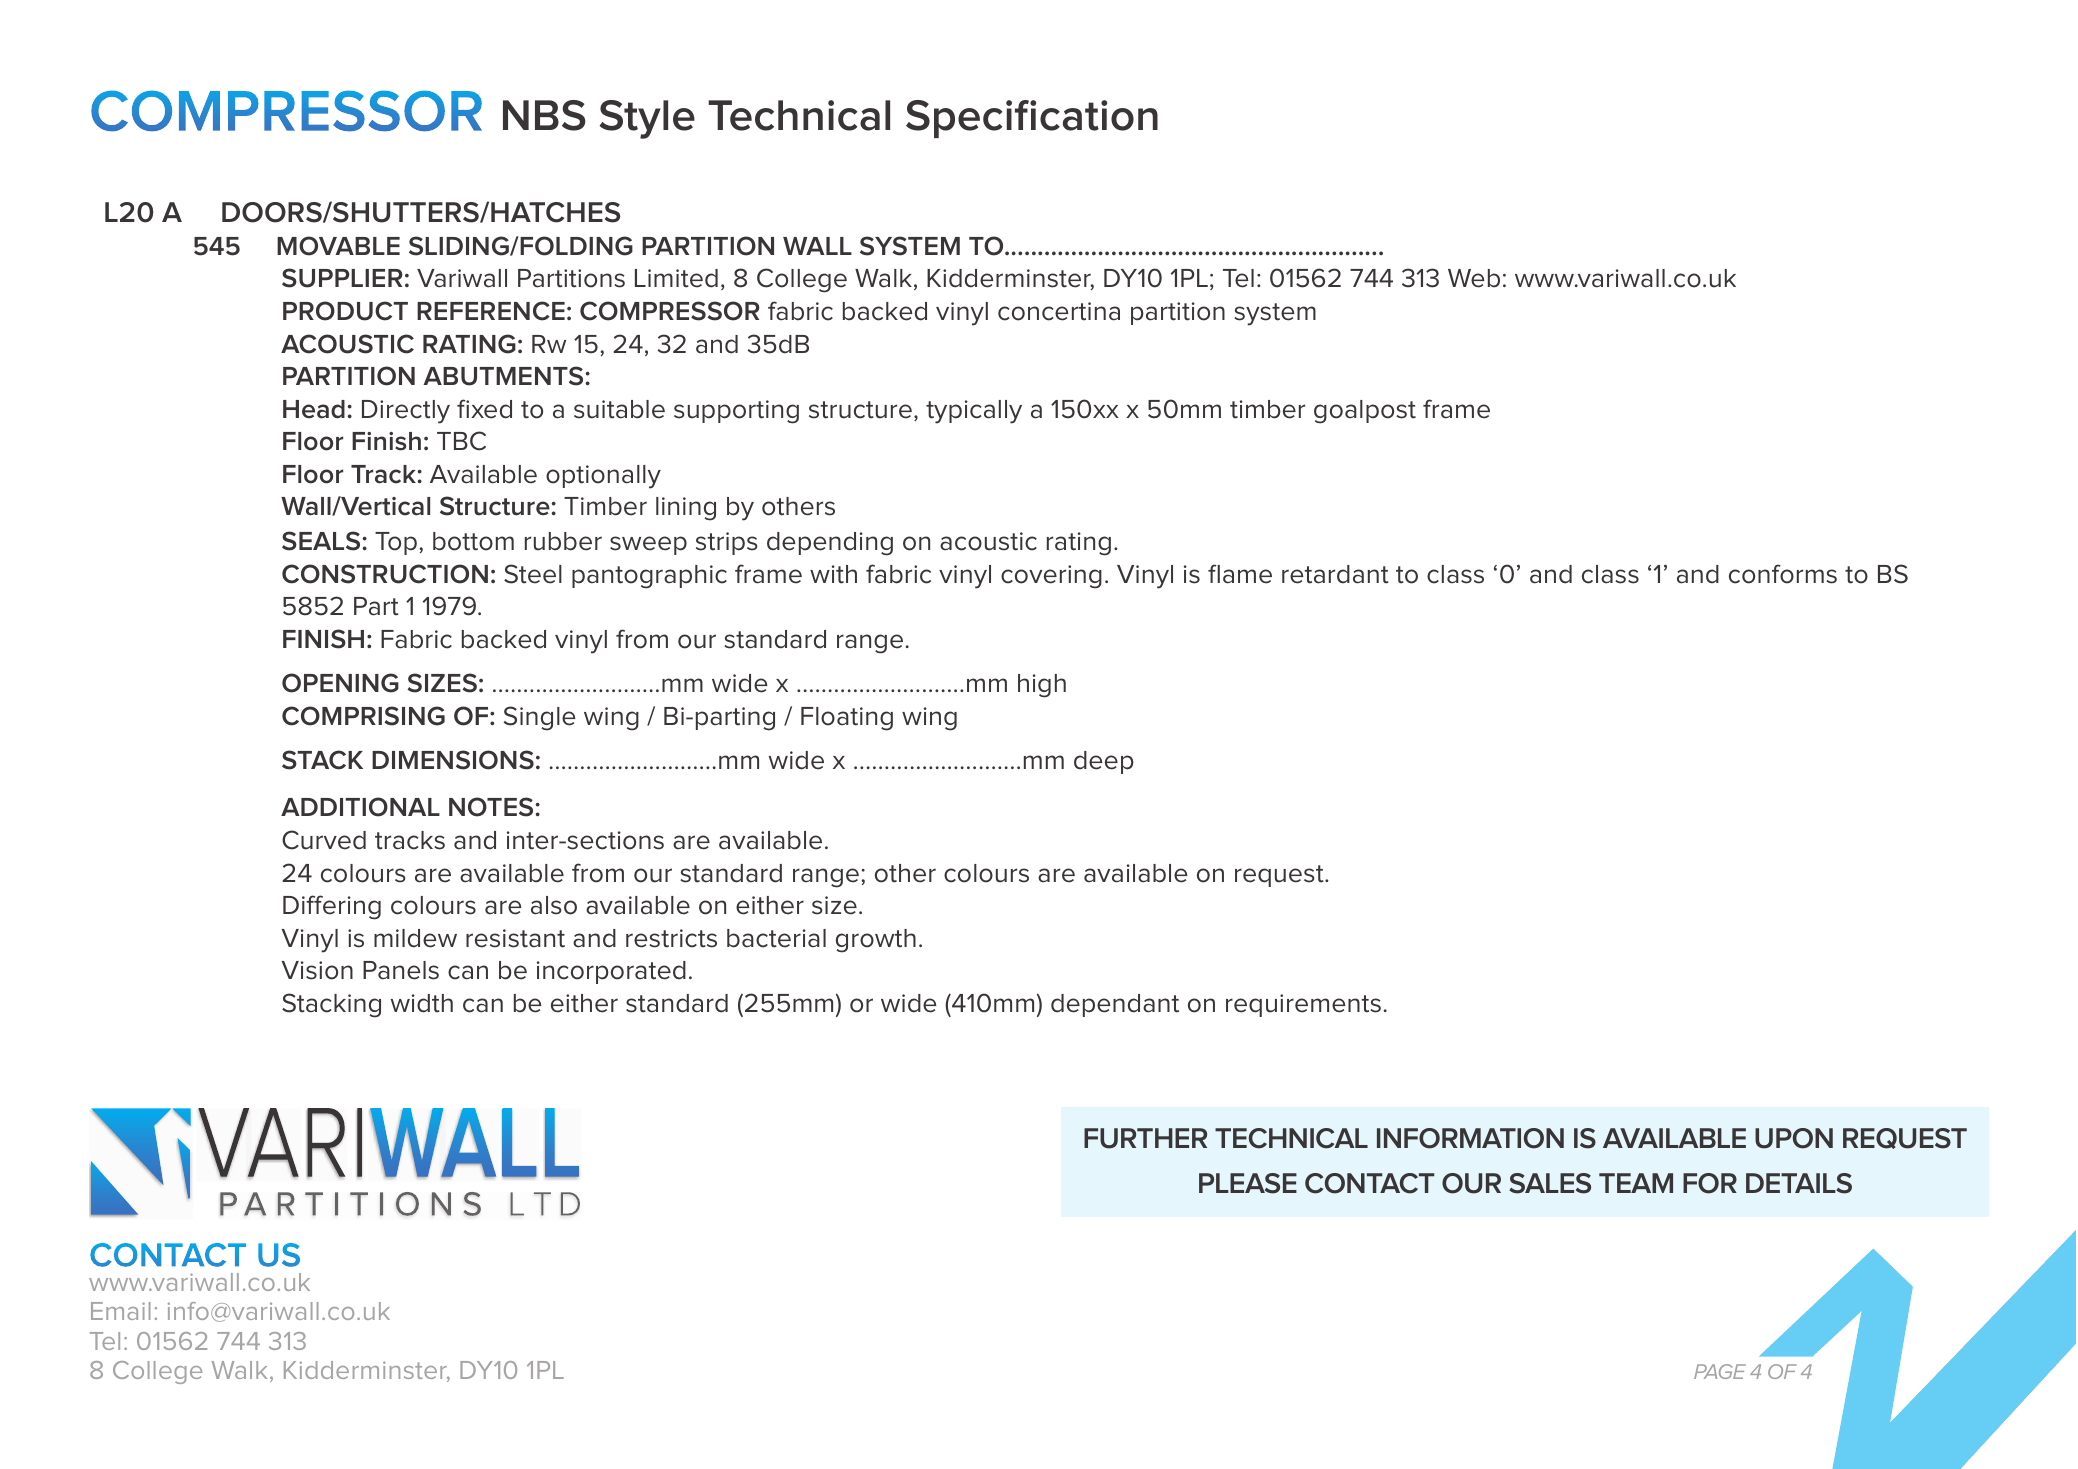 This screenshot has width=2078, height=1469. What do you see at coordinates (1783, 574) in the screenshot?
I see `conforms` at bounding box center [1783, 574].
